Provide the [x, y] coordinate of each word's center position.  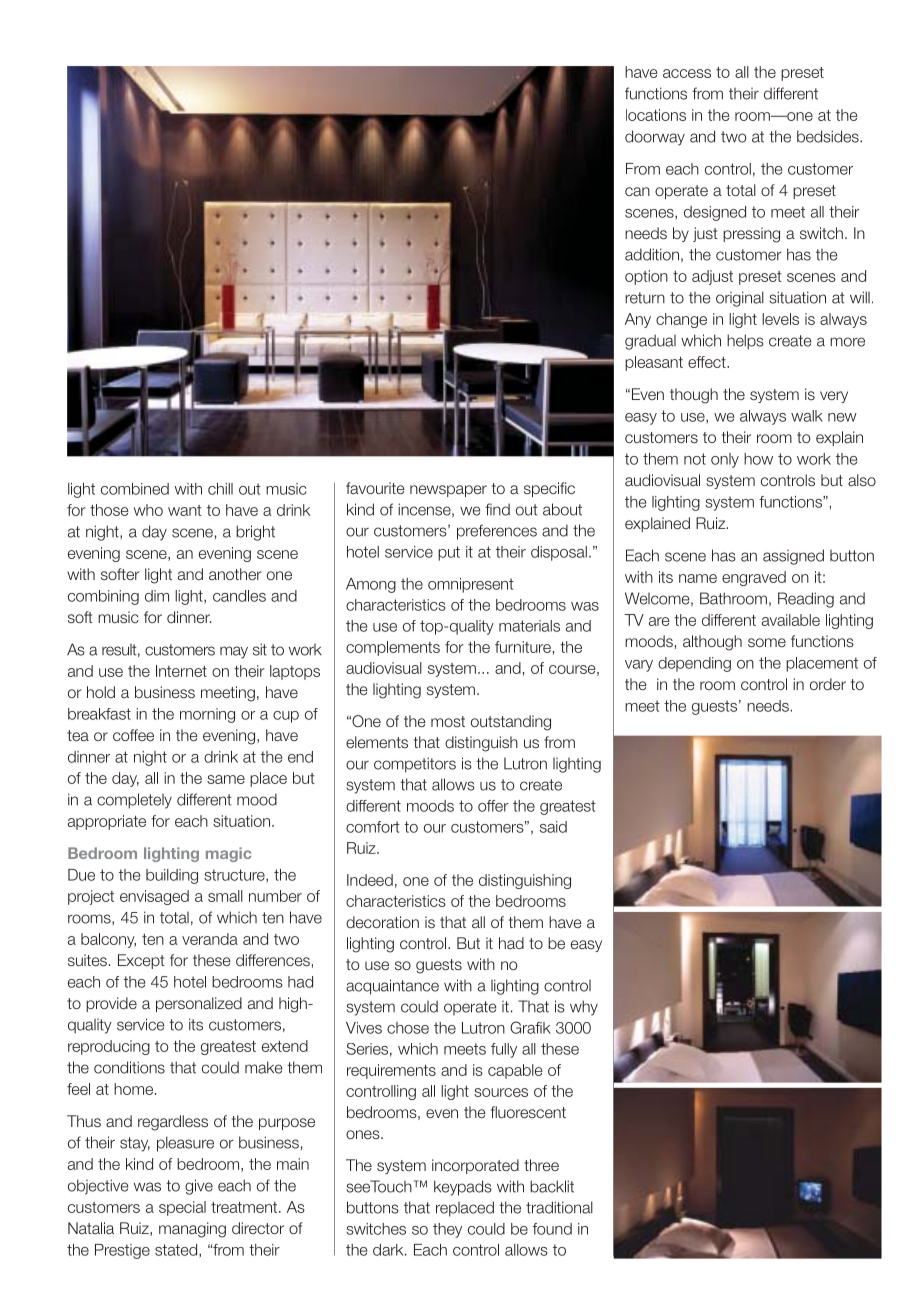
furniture [523, 647]
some [767, 643]
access [687, 73]
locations [656, 115]
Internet [181, 671]
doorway [655, 138]
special [182, 1208]
